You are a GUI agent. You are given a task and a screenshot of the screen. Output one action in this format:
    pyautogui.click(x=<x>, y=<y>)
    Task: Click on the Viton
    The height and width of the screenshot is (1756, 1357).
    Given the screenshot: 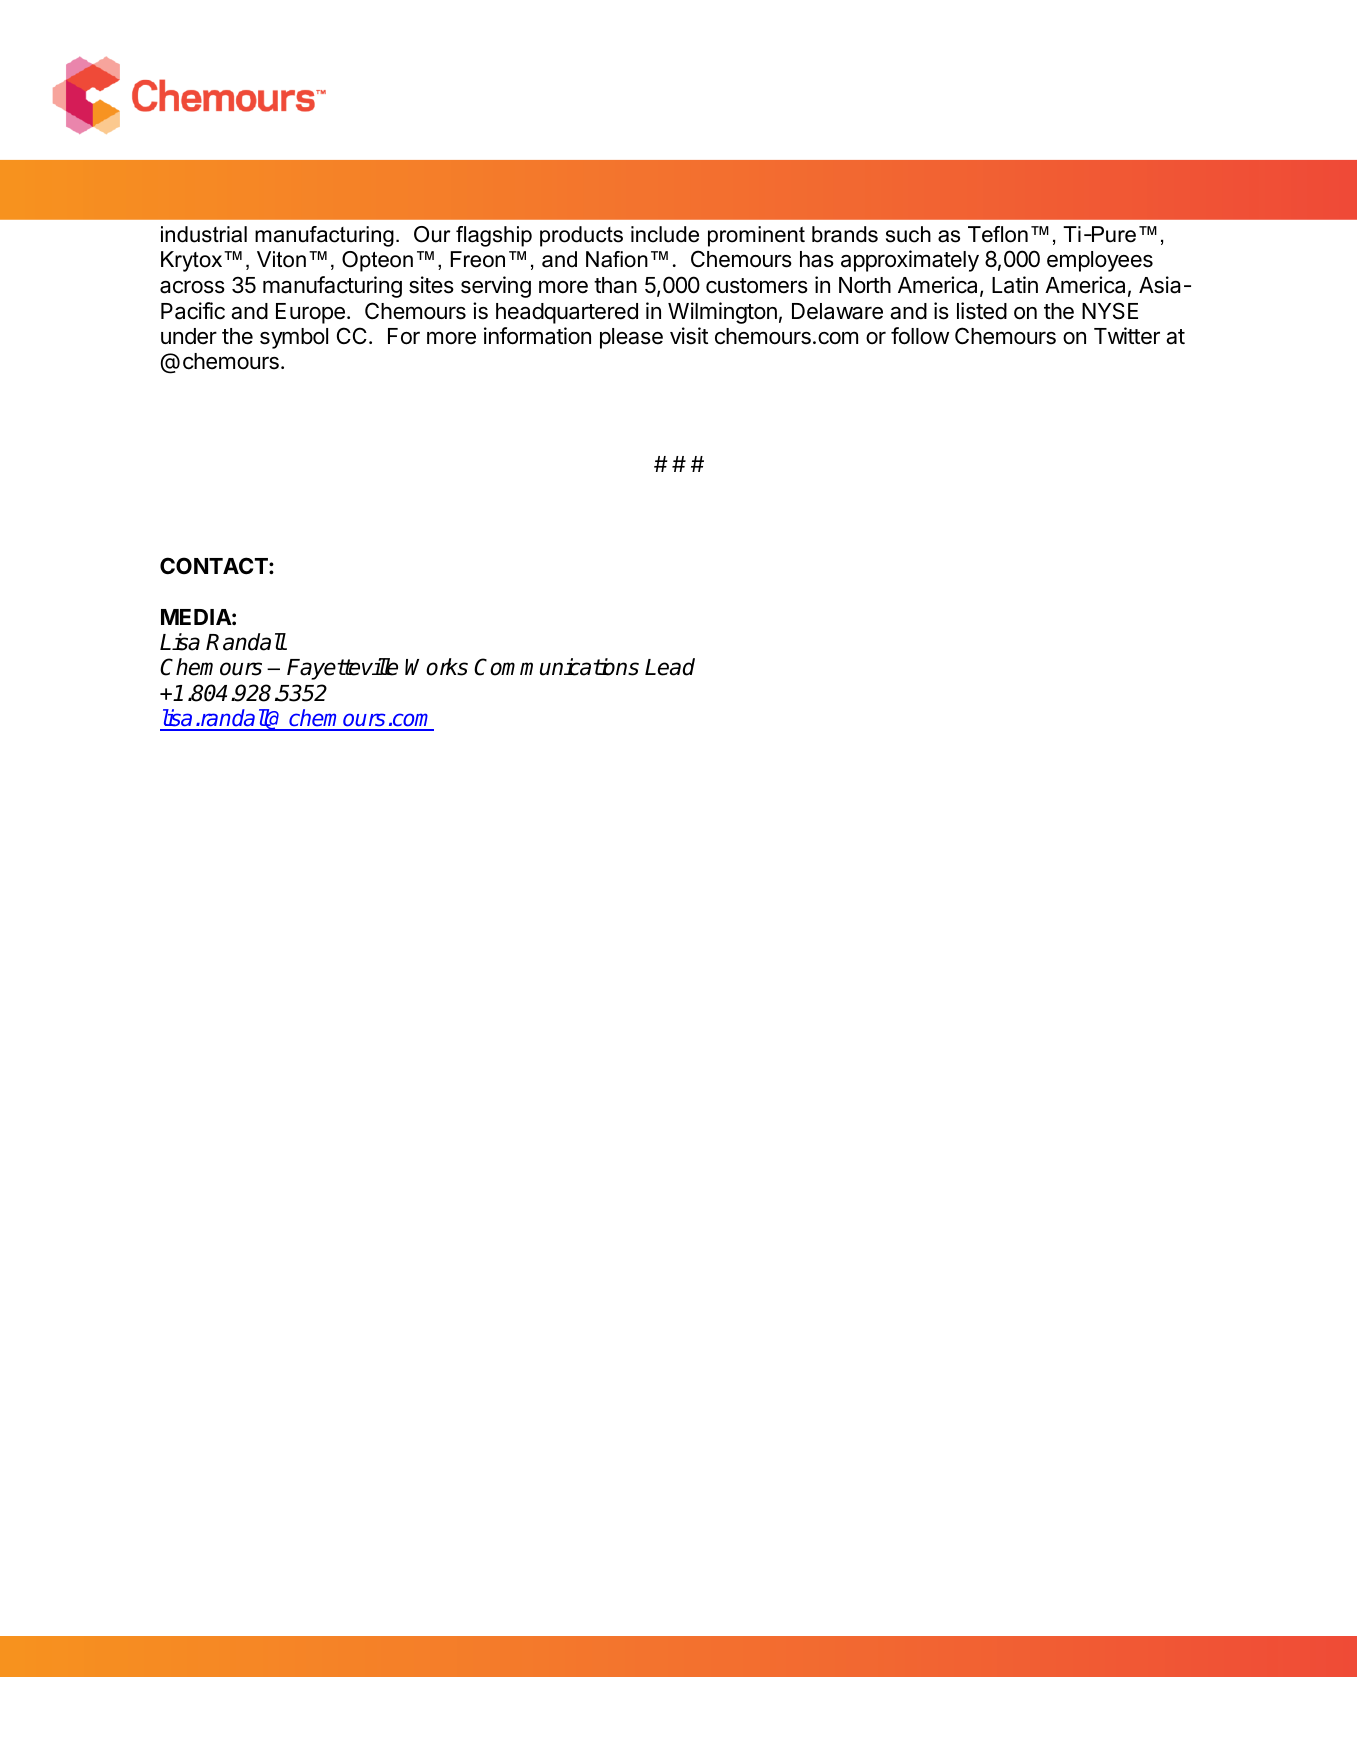 What is the action you would take?
    pyautogui.click(x=281, y=259)
